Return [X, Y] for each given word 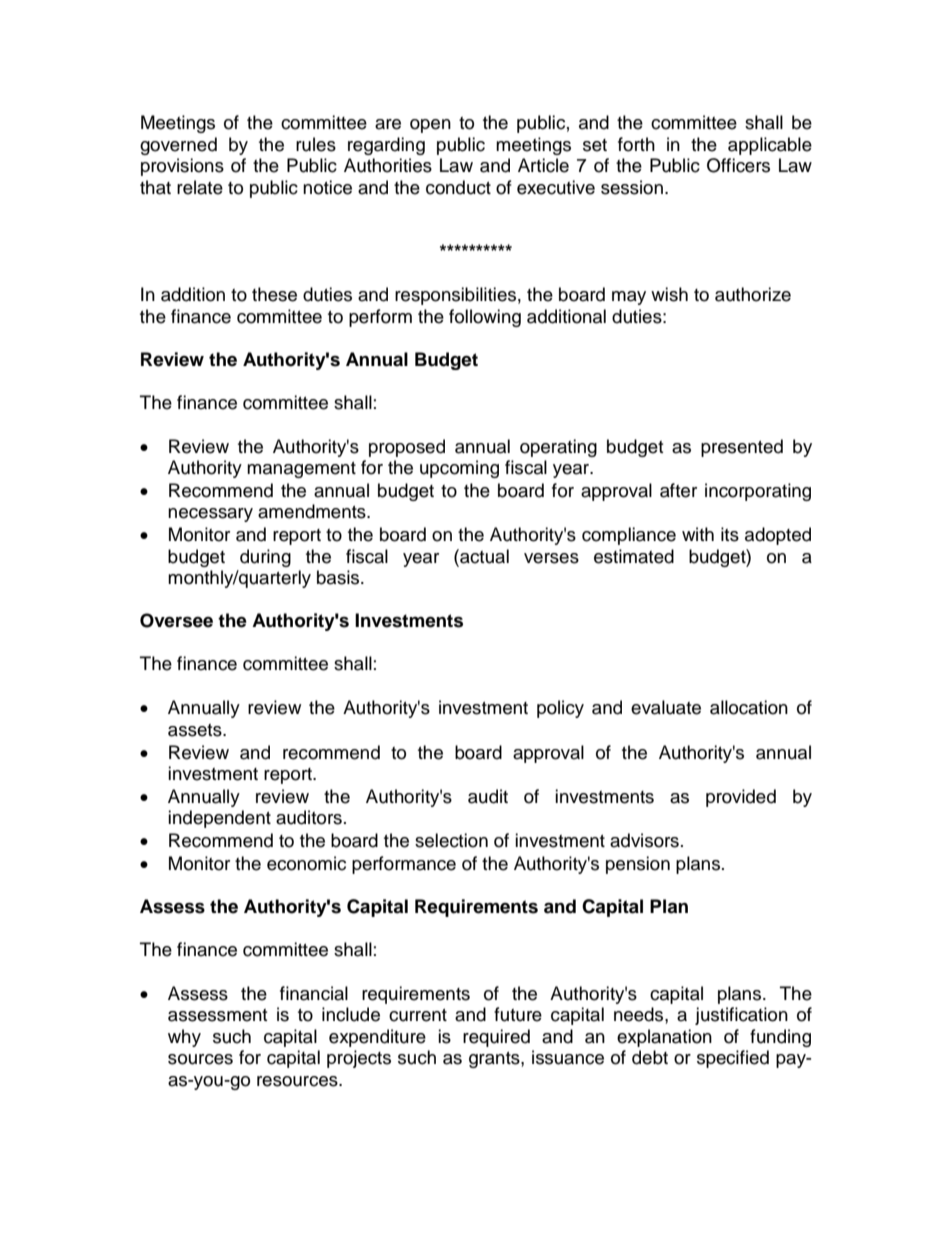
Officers [738, 165]
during [265, 558]
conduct [458, 187]
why [184, 1038]
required [496, 1038]
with [698, 534]
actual [483, 556]
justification [741, 1016]
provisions [182, 167]
